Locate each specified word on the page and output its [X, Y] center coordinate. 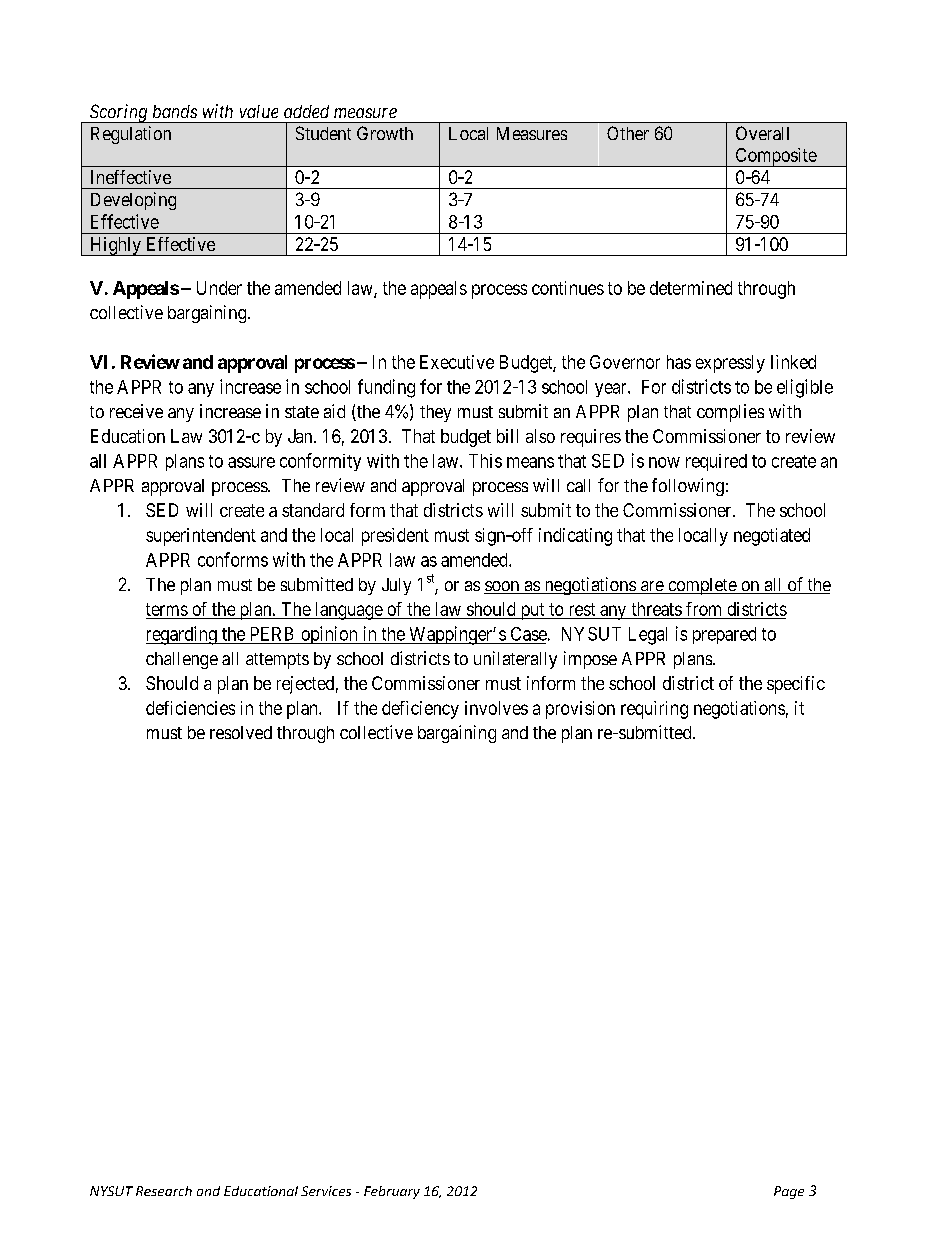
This [485, 461]
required [716, 462]
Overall [762, 133]
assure [251, 462]
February [392, 1192]
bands [175, 111]
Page [789, 1192]
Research [164, 1191]
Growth [385, 133]
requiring [654, 710]
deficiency [420, 710]
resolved [241, 732]
